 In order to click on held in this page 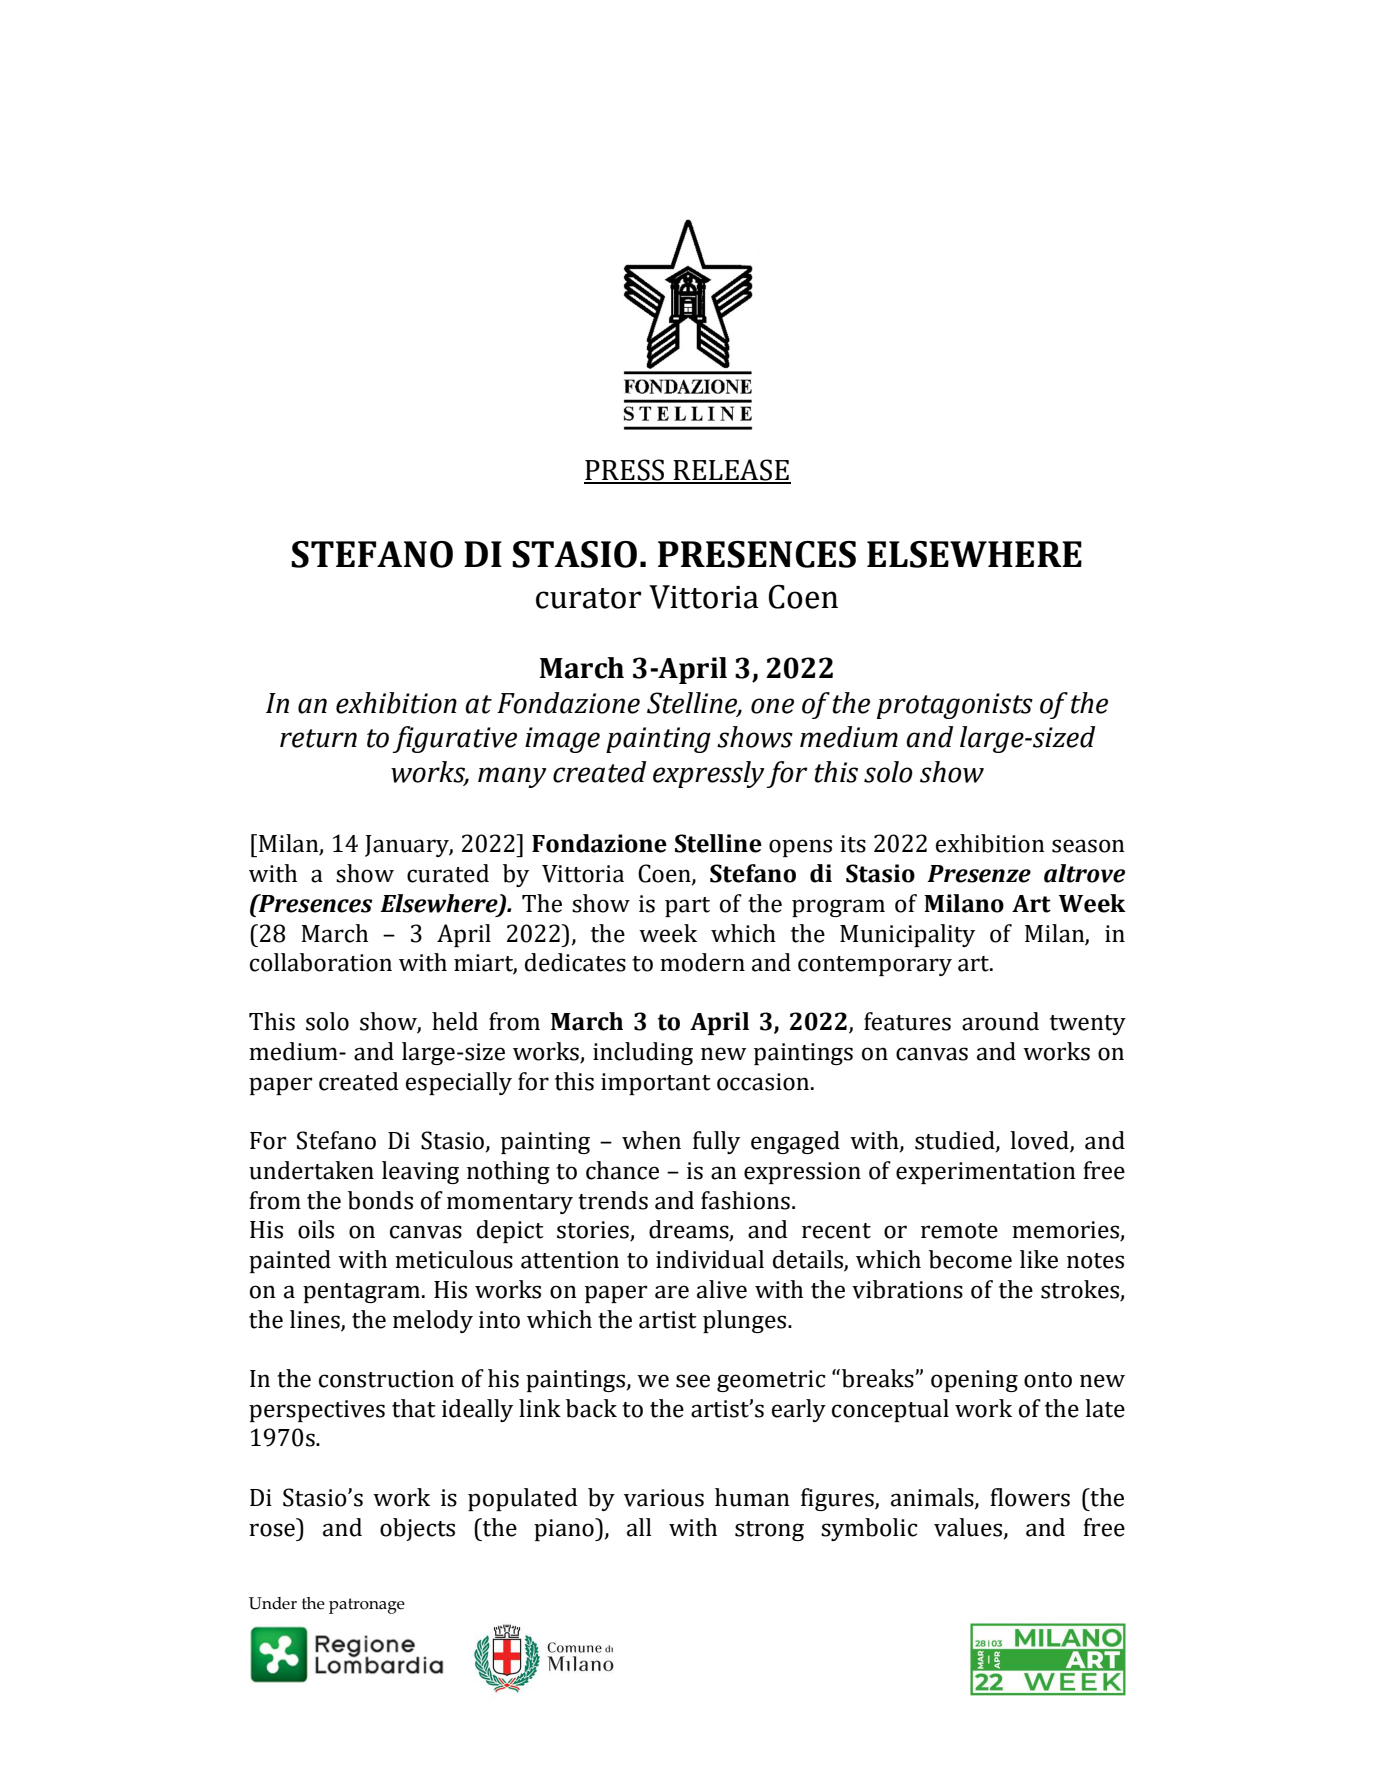, I will do `click(455, 1021)`.
